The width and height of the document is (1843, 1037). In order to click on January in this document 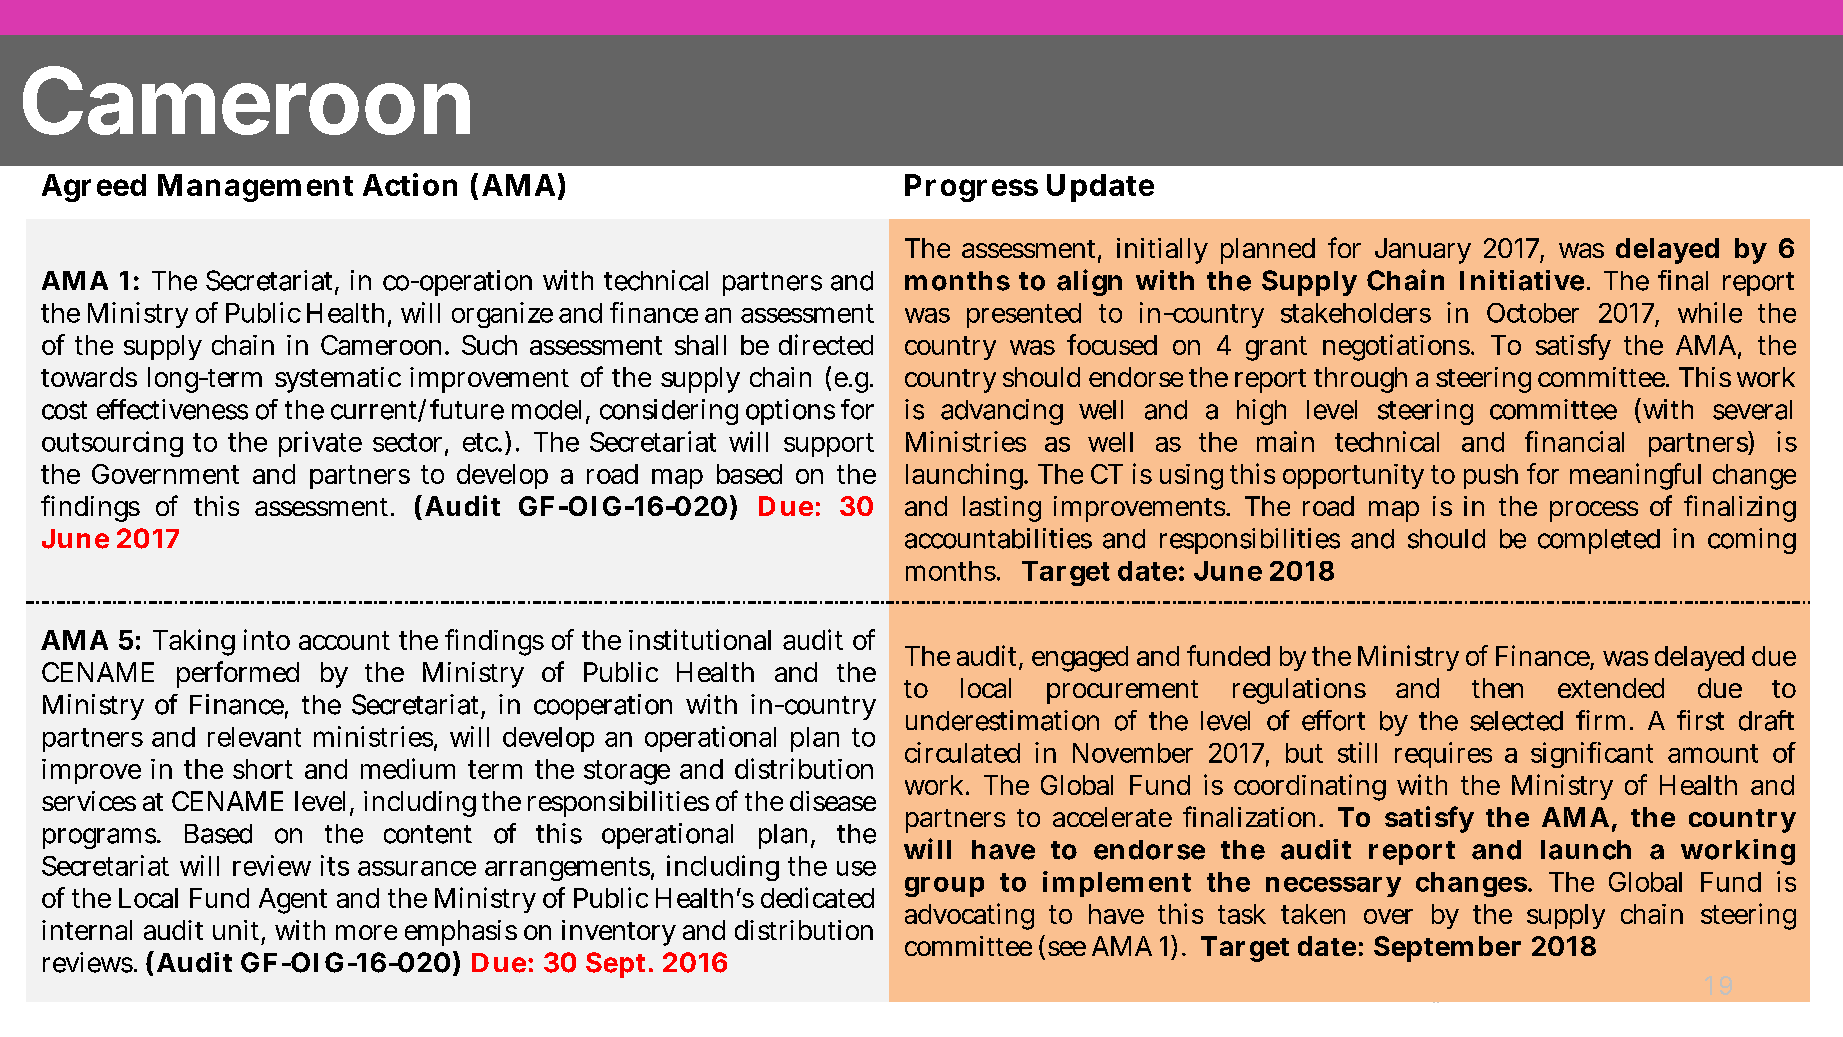, I will do `click(1423, 251)`.
